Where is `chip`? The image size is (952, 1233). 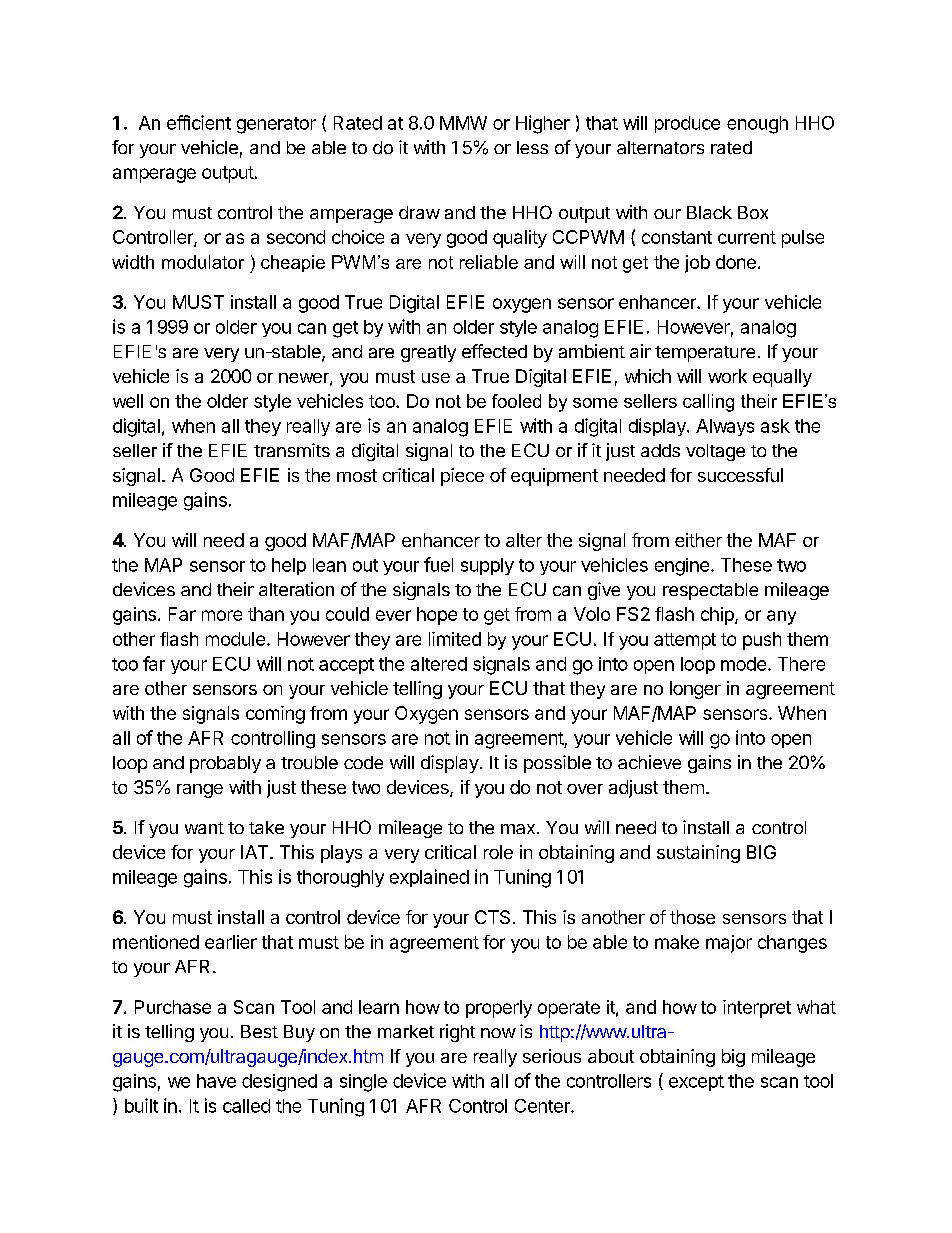
chip is located at coordinates (718, 616).
